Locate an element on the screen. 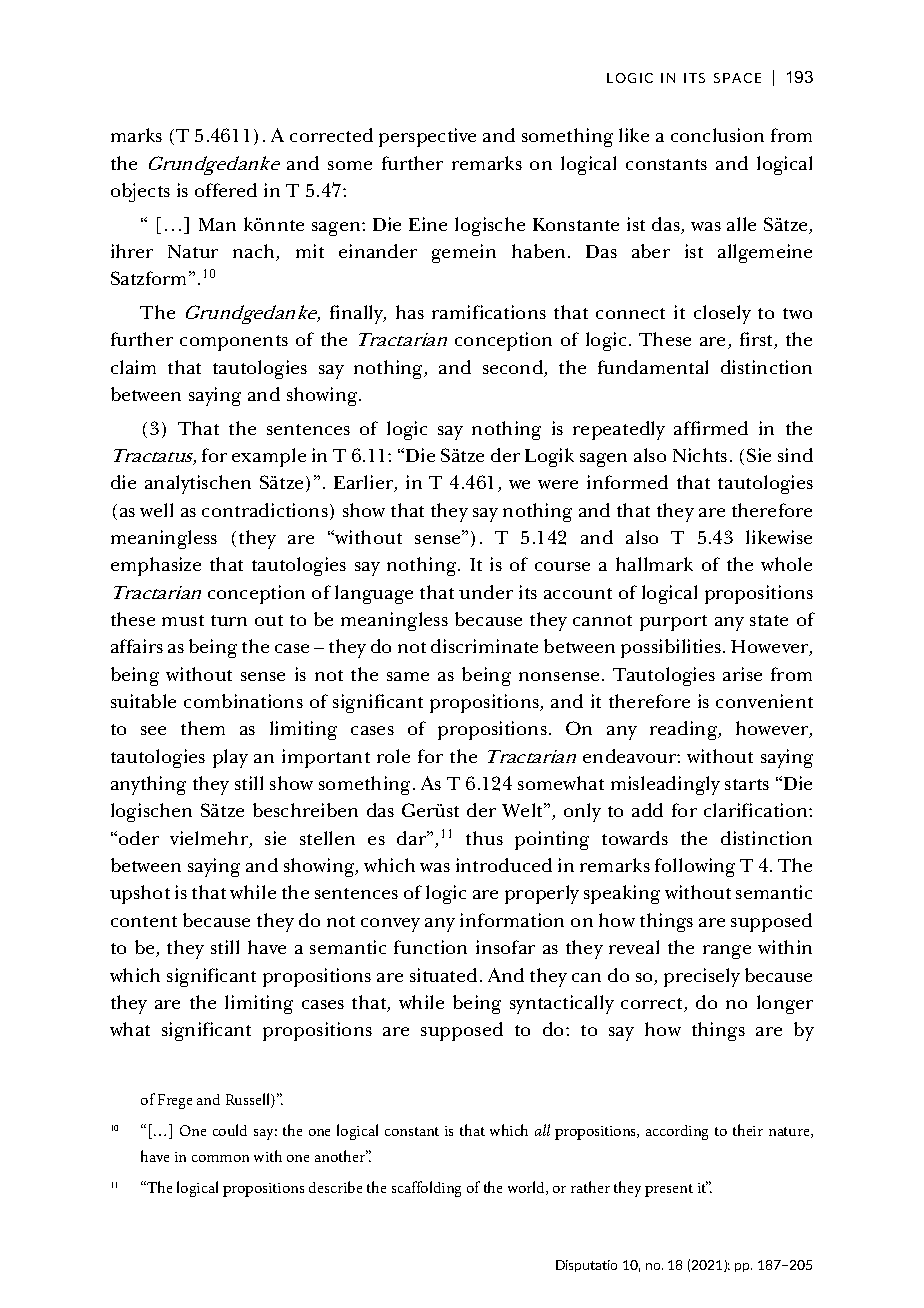  their is located at coordinates (748, 1130).
